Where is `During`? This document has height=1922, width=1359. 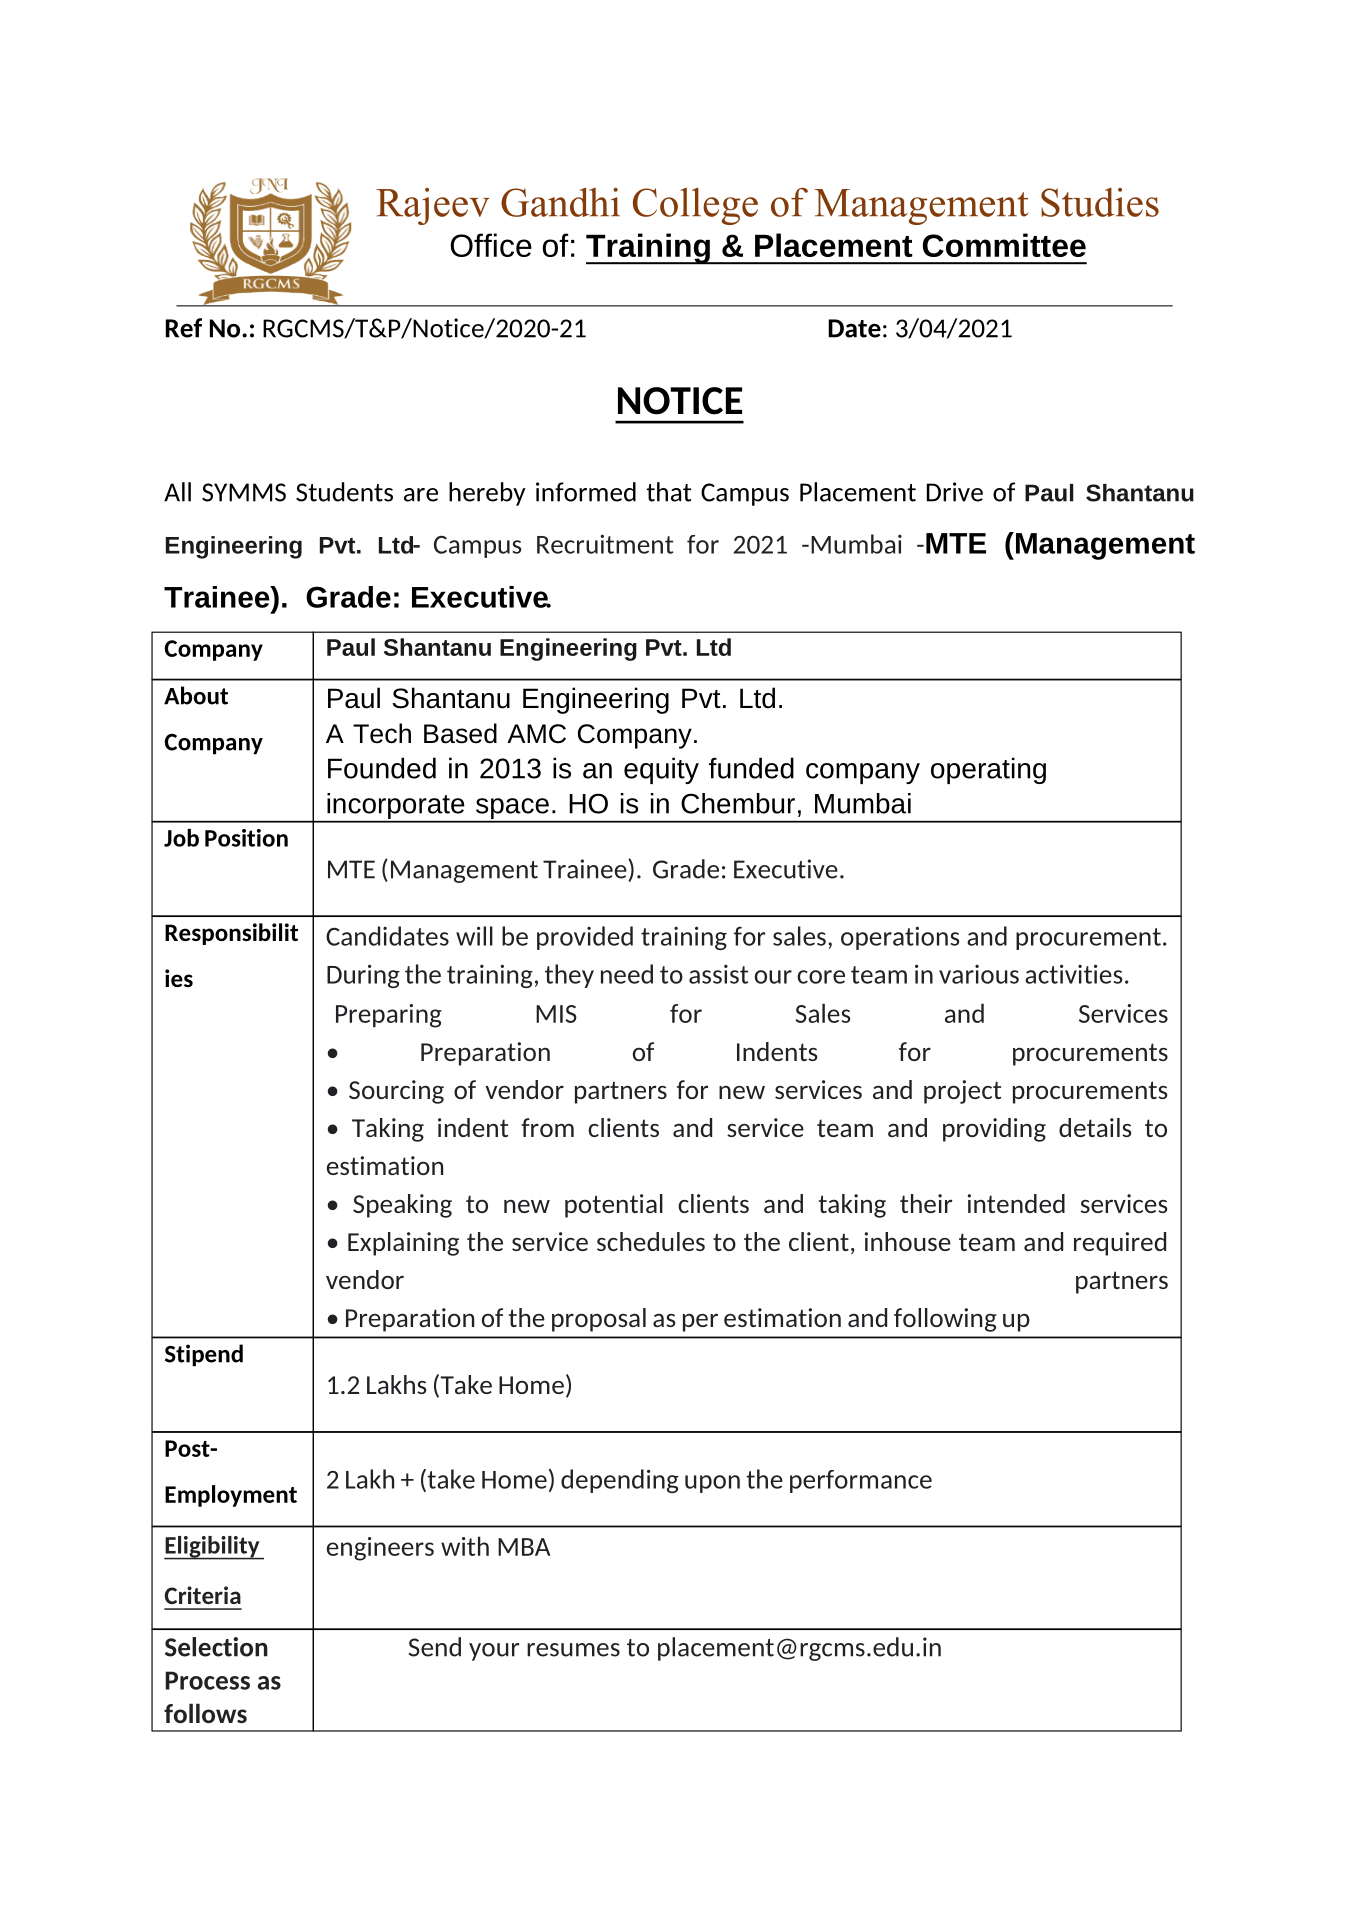
During is located at coordinates (363, 976).
